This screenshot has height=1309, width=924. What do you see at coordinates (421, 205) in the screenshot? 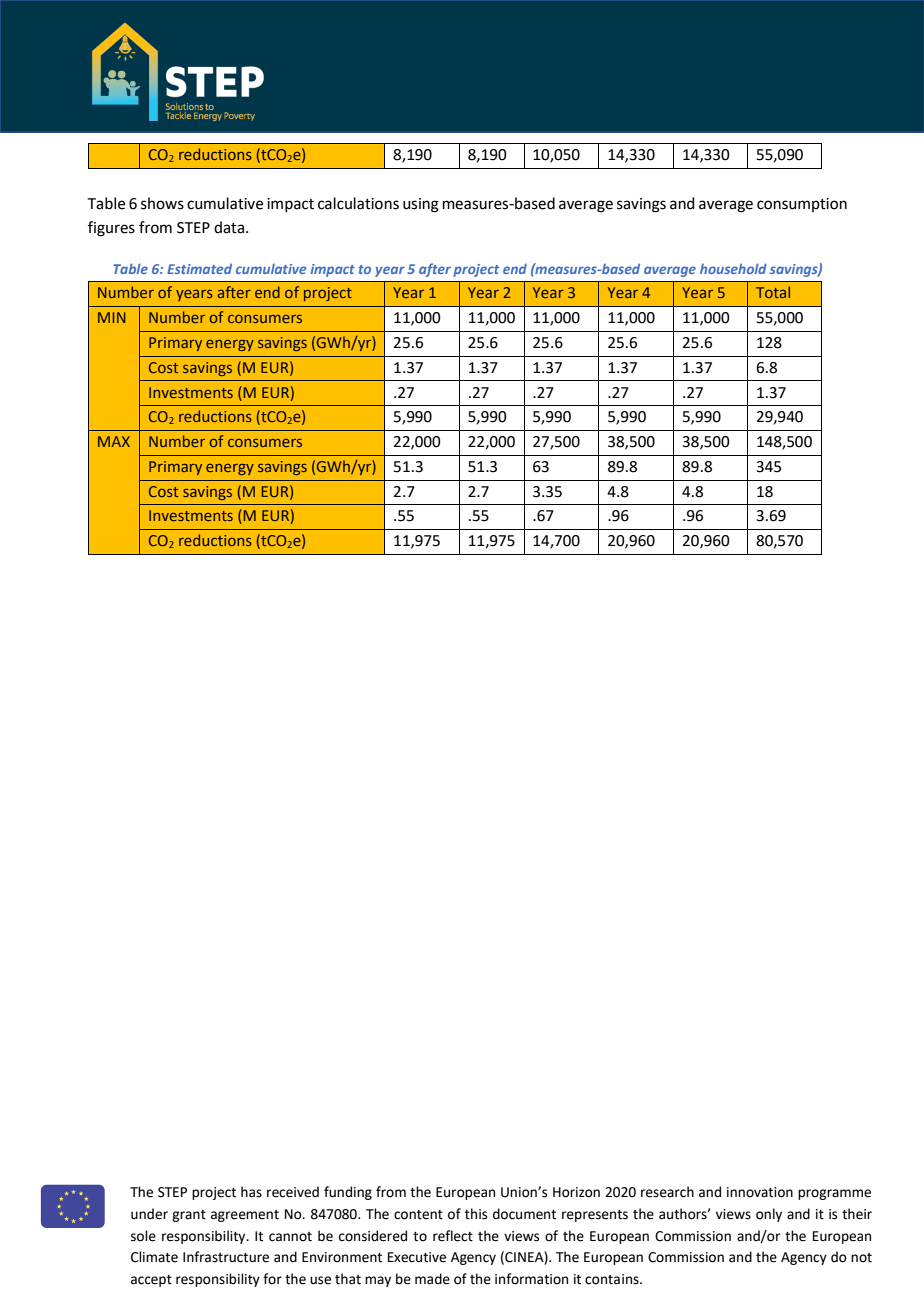
I see `using` at bounding box center [421, 205].
